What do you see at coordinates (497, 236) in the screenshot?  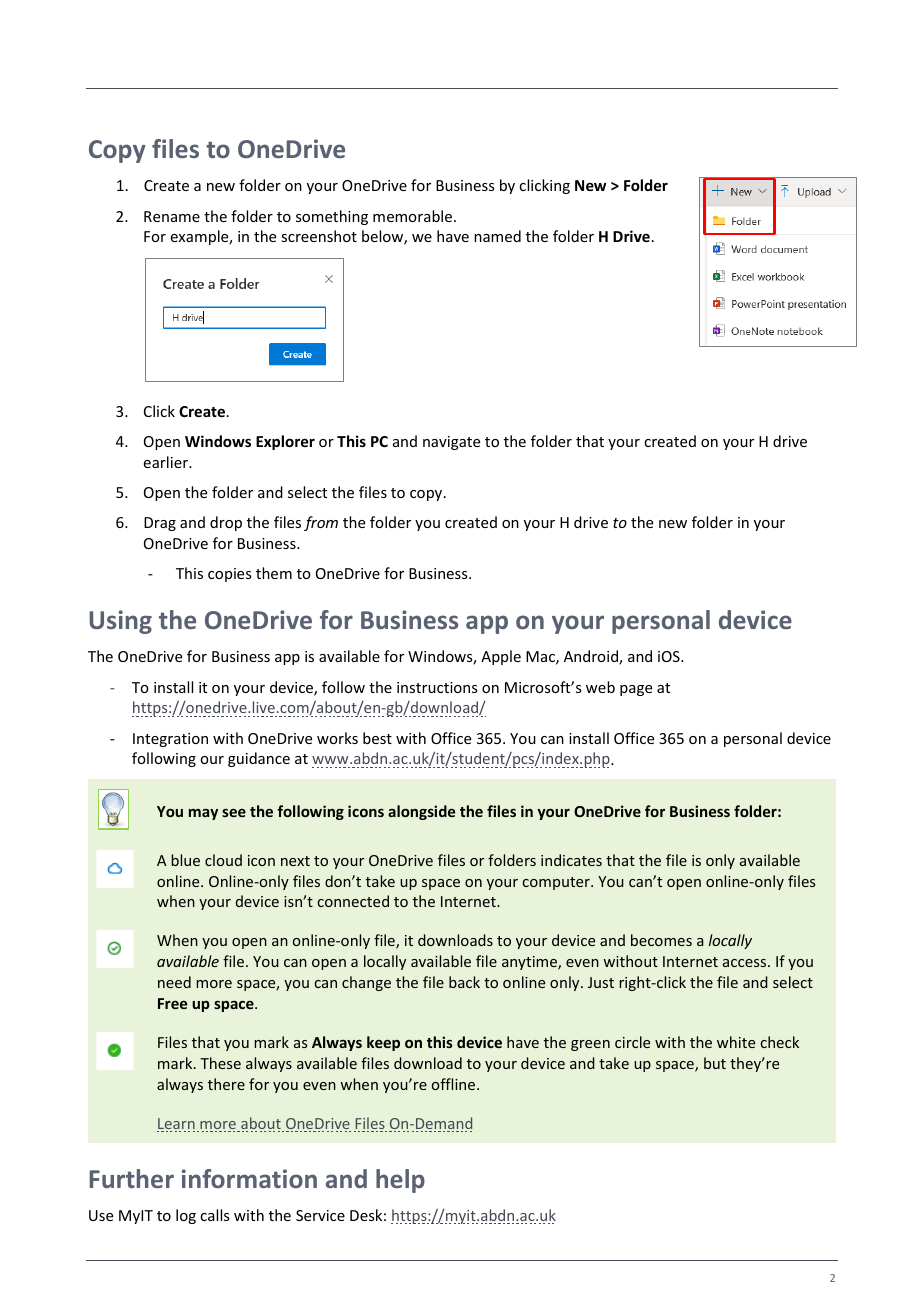 I see `named` at bounding box center [497, 236].
